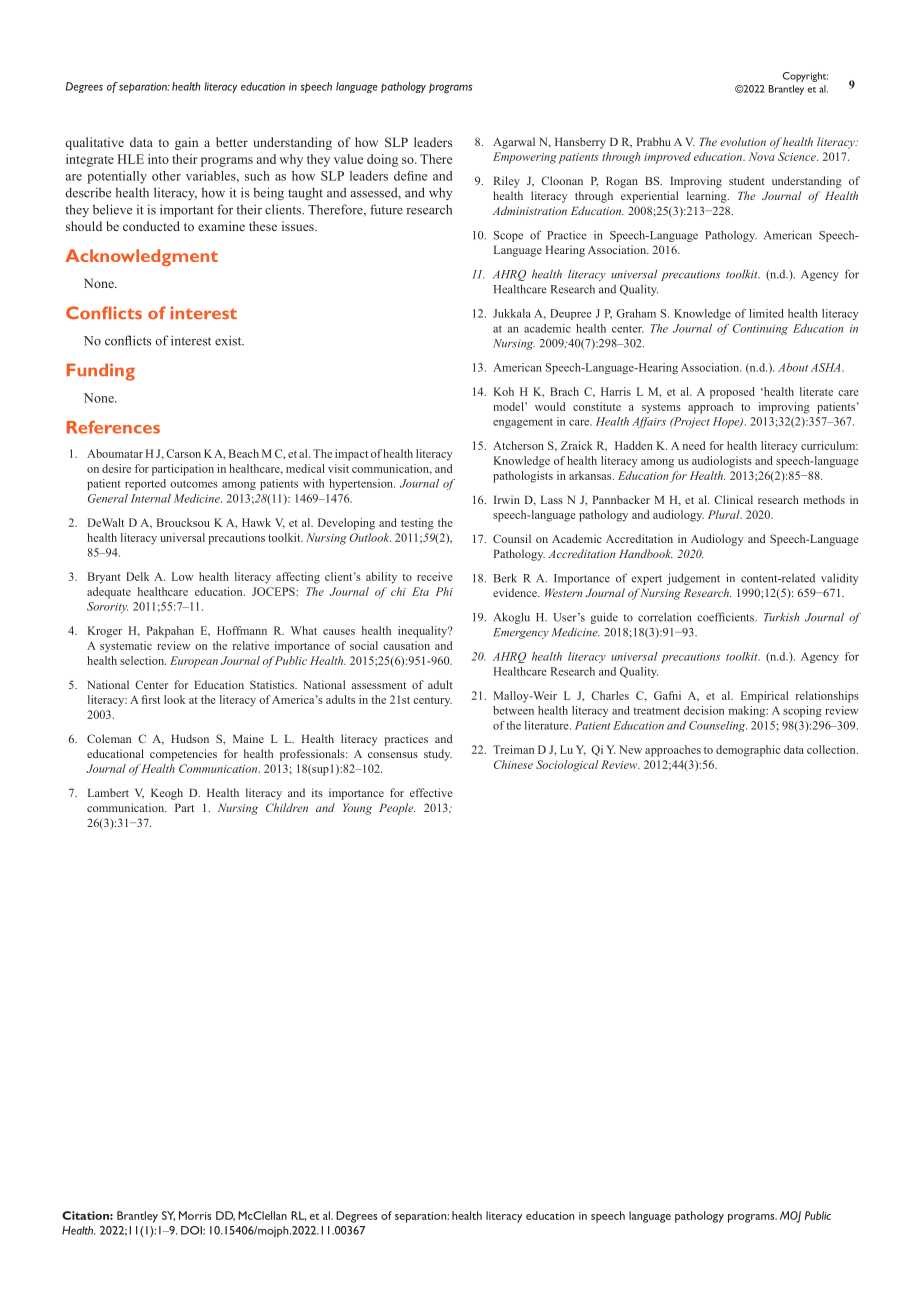 This image has height=1308, width=924. Describe the element at coordinates (183, 755) in the image. I see `competencies` at that location.
